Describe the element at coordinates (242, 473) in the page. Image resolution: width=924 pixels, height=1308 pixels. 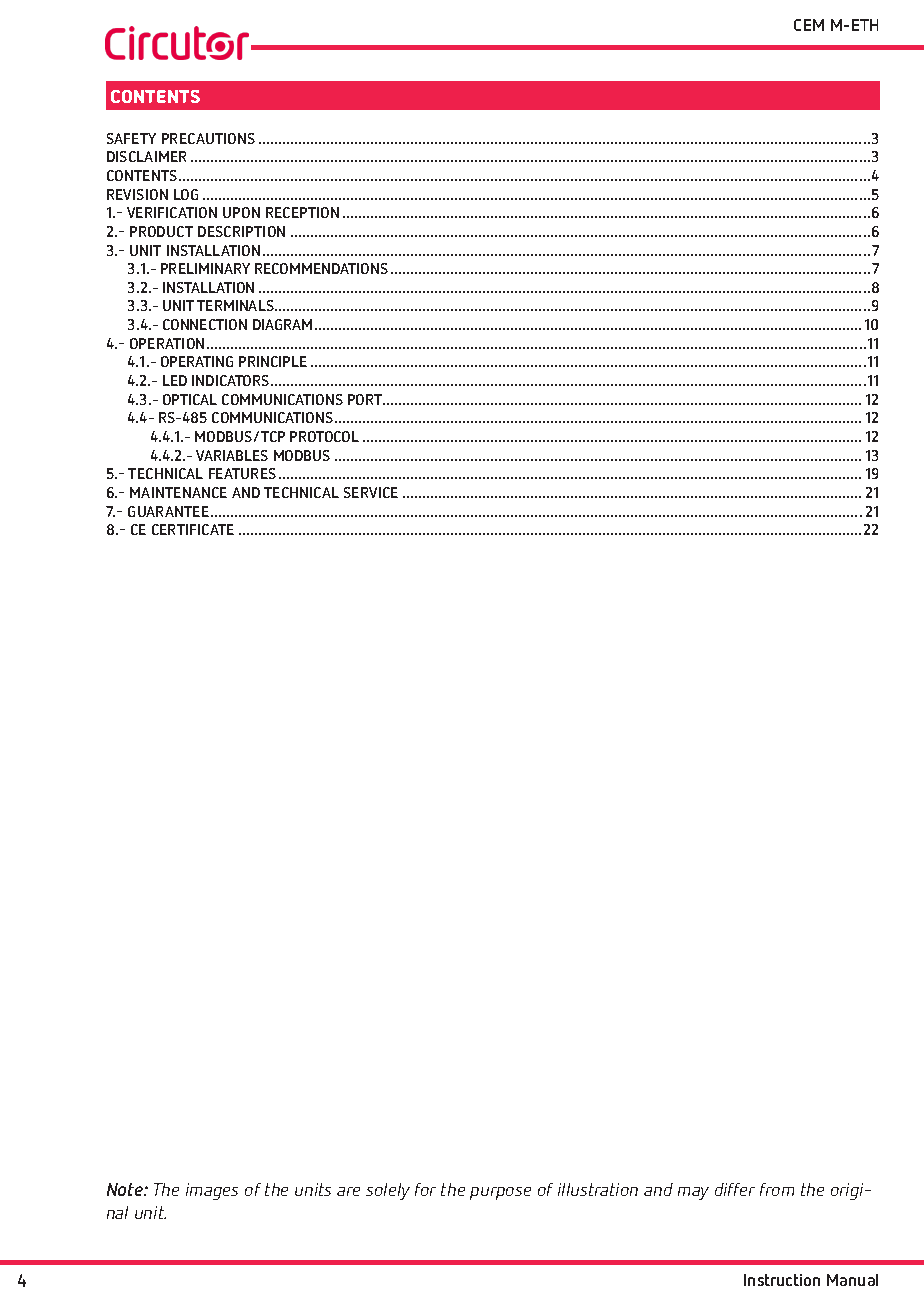
I see `FEATURES` at that location.
